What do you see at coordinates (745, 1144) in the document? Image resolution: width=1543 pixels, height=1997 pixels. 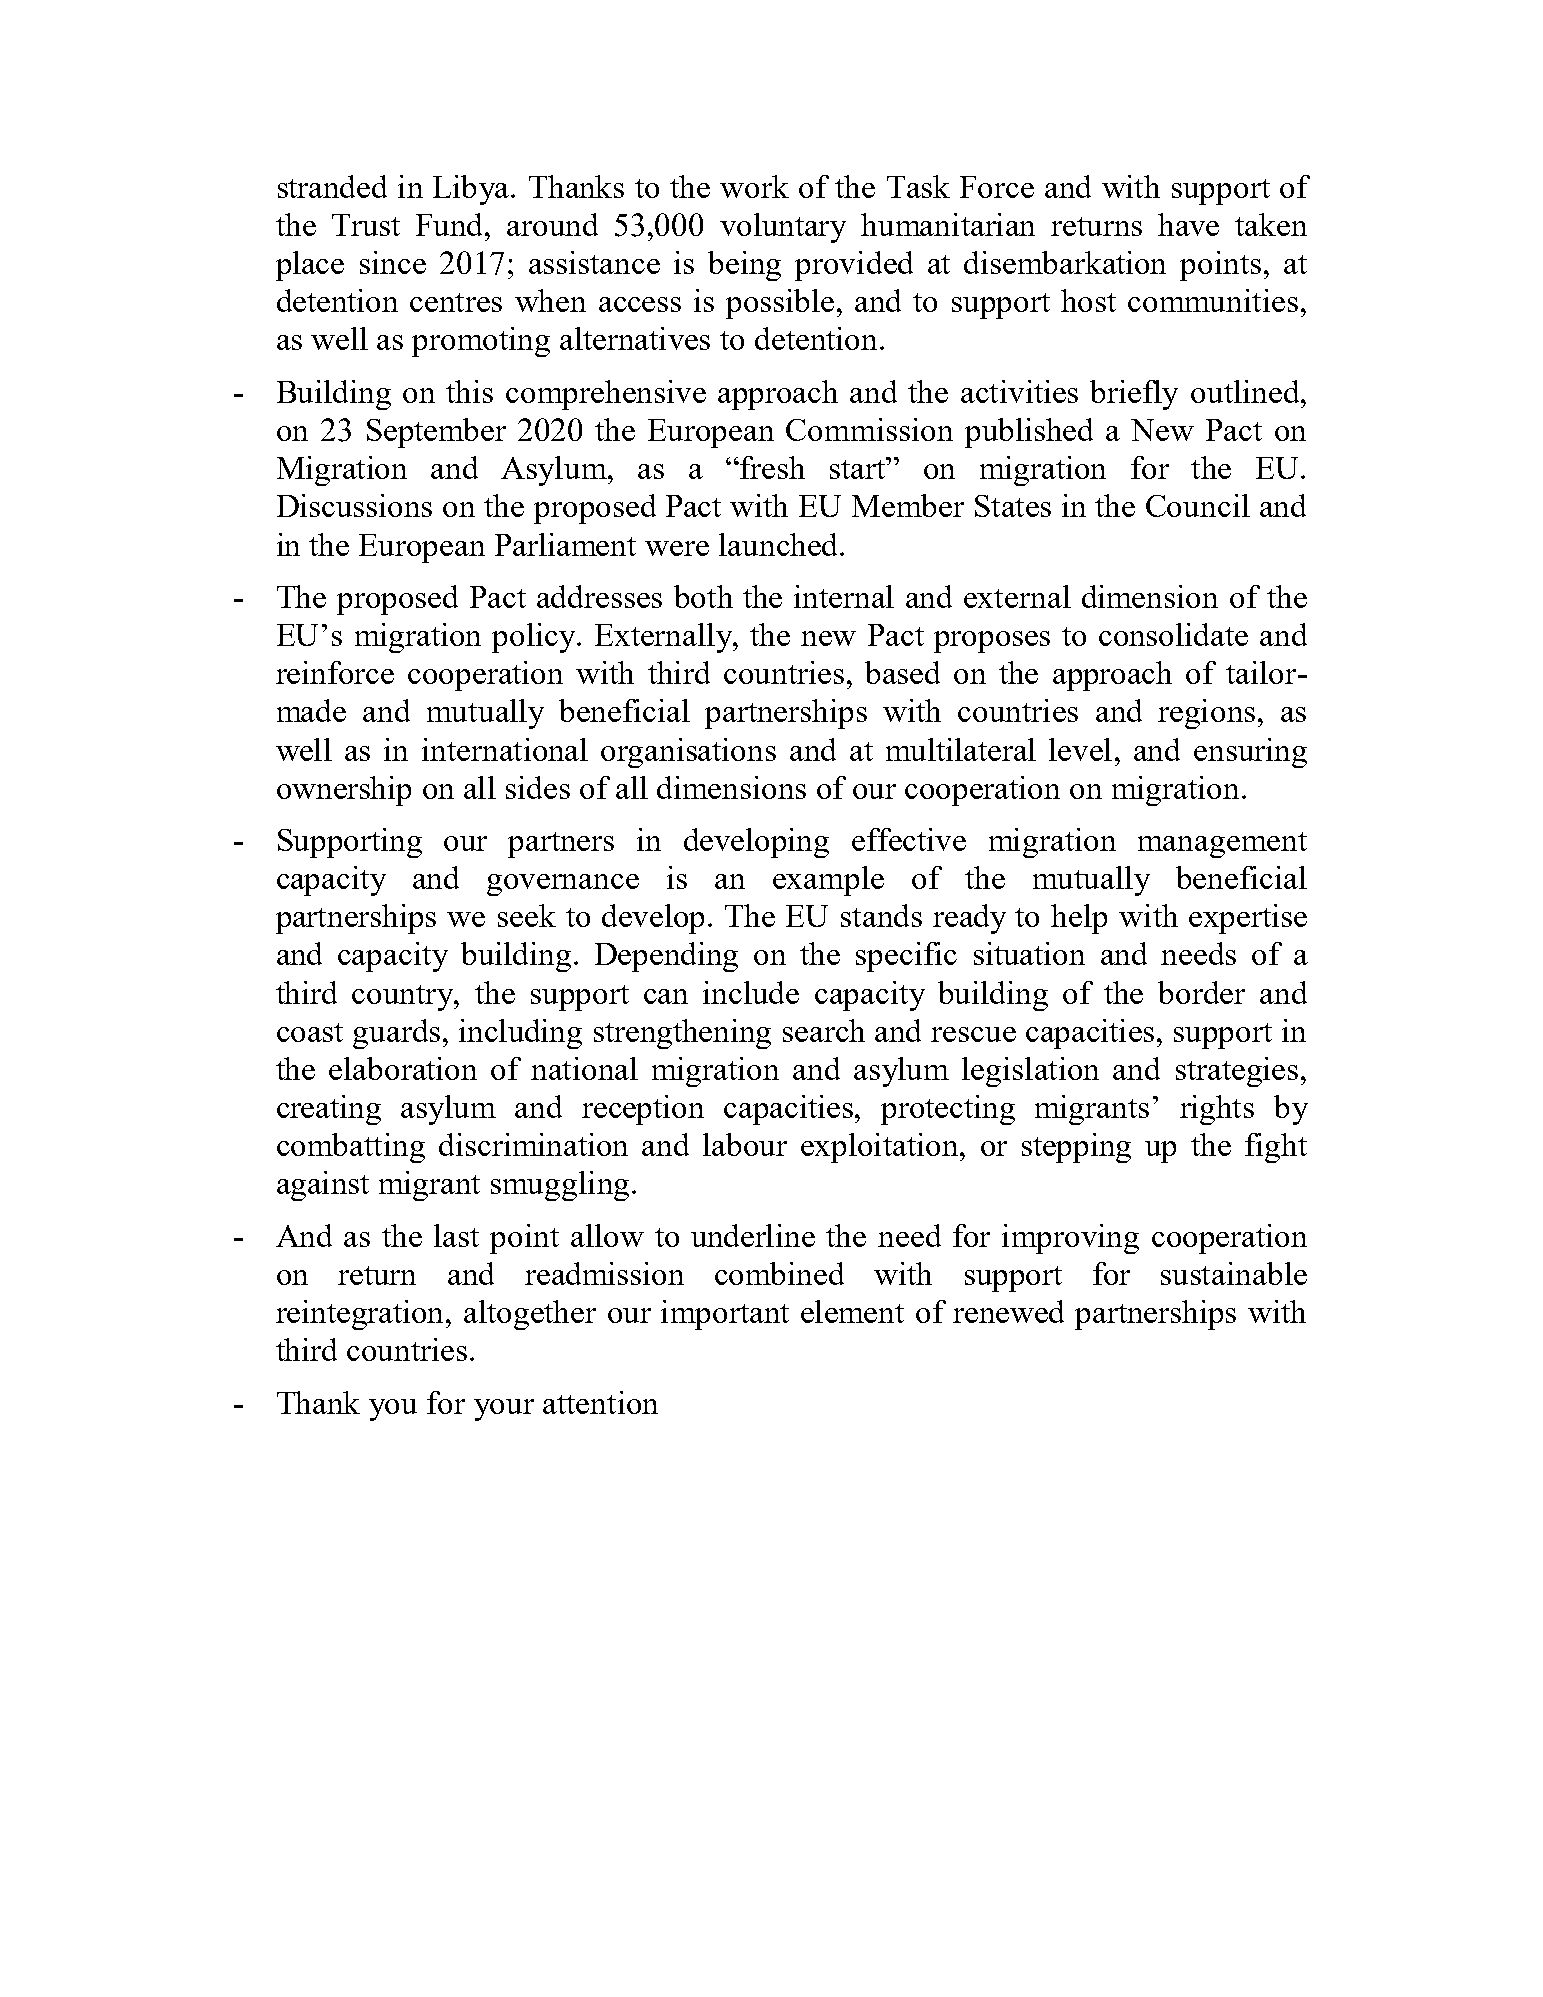 I see `labour` at bounding box center [745, 1144].
